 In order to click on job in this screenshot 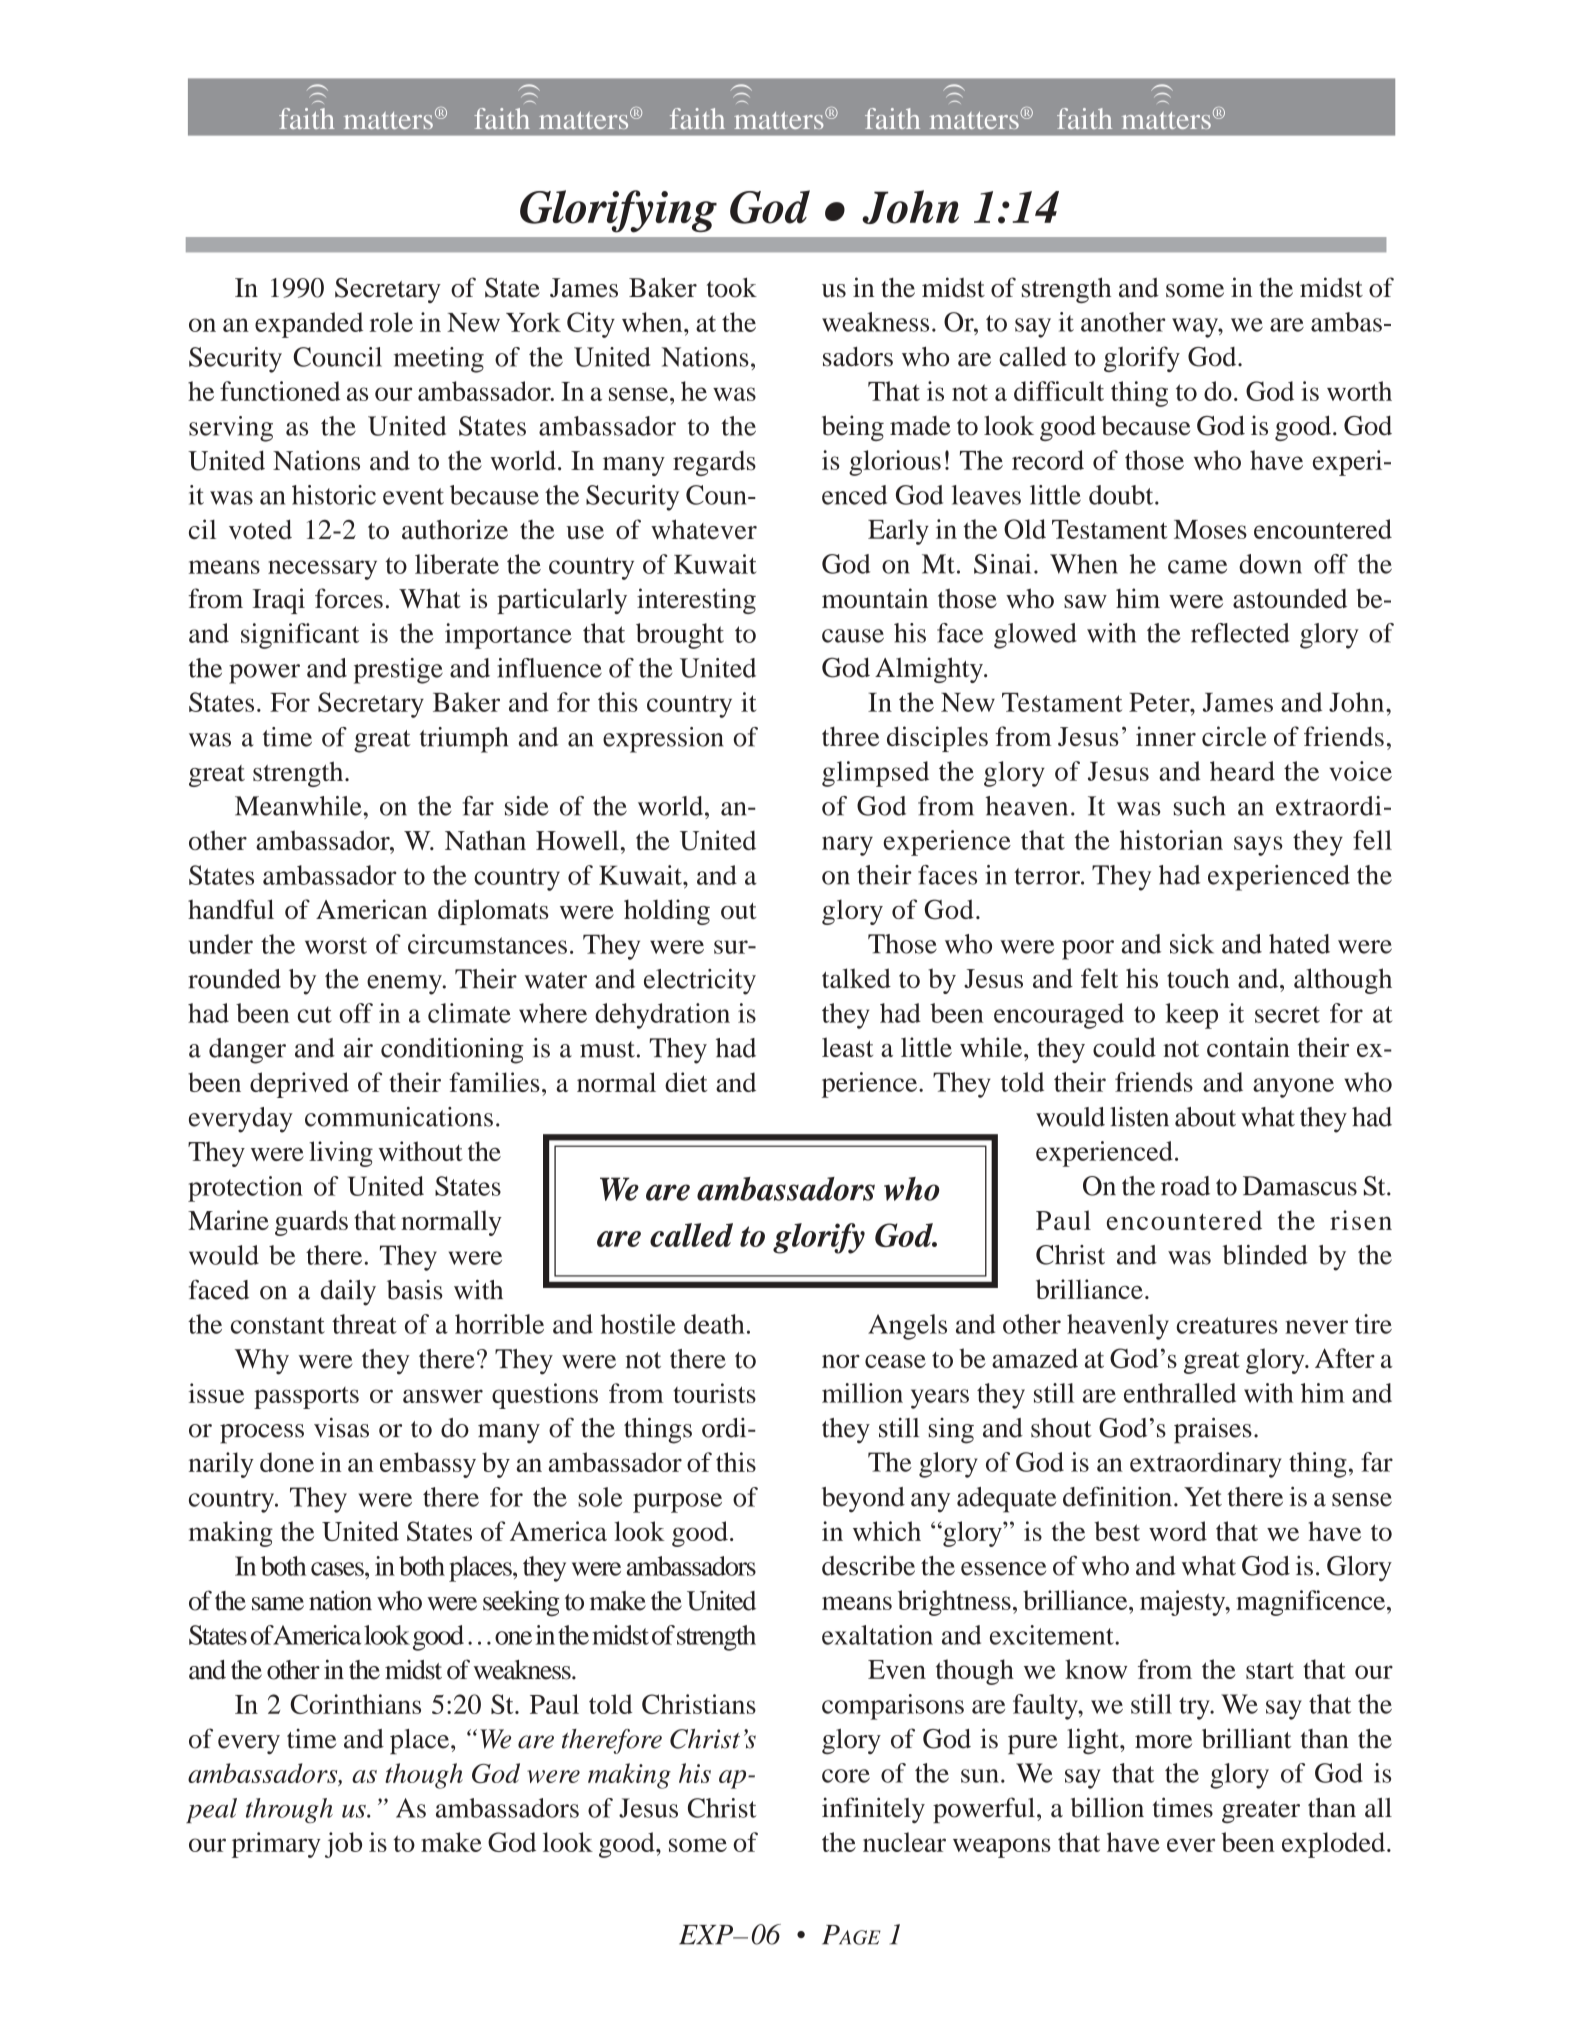, I will do `click(343, 1845)`.
